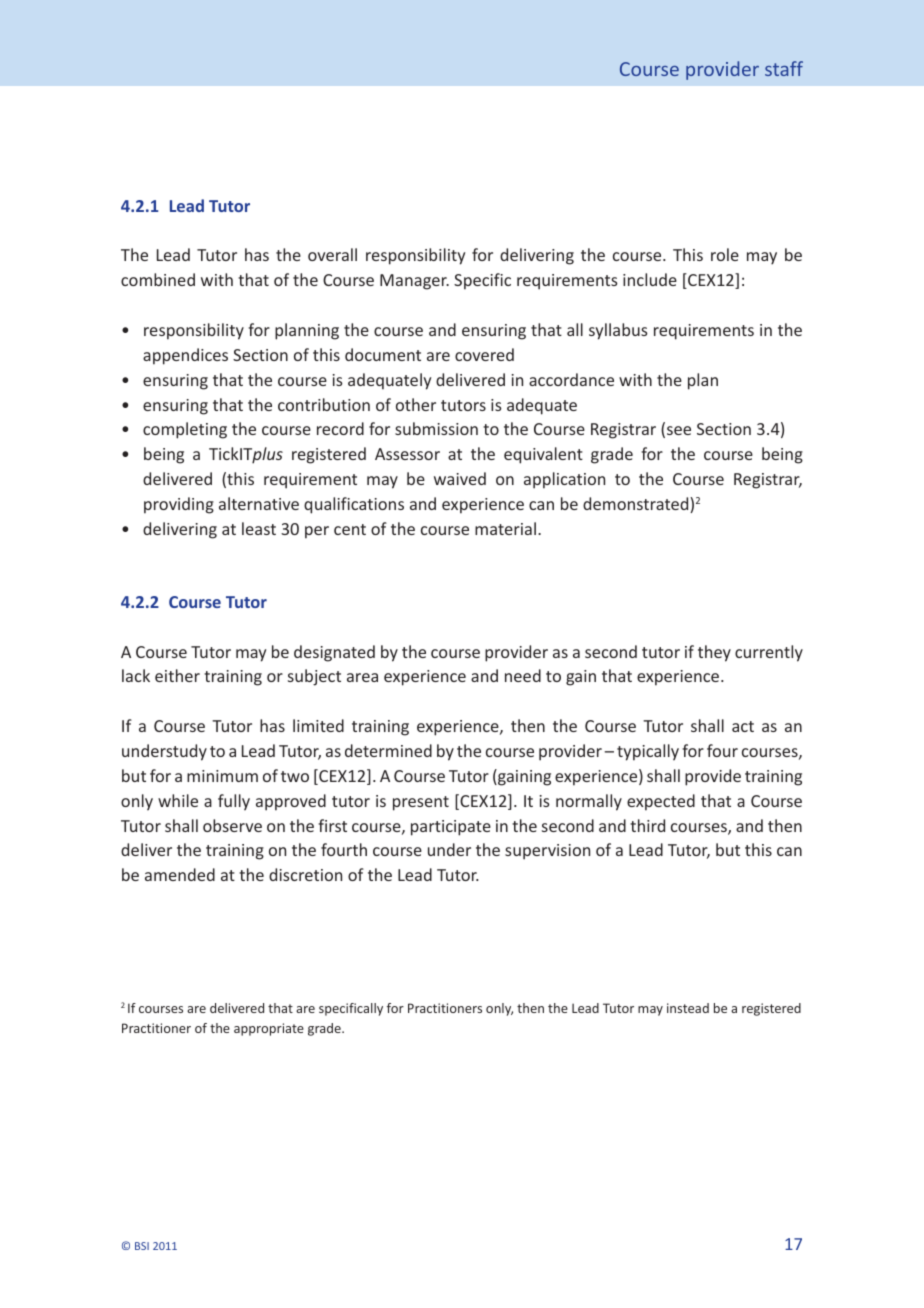  I want to click on providing, so click(179, 505).
